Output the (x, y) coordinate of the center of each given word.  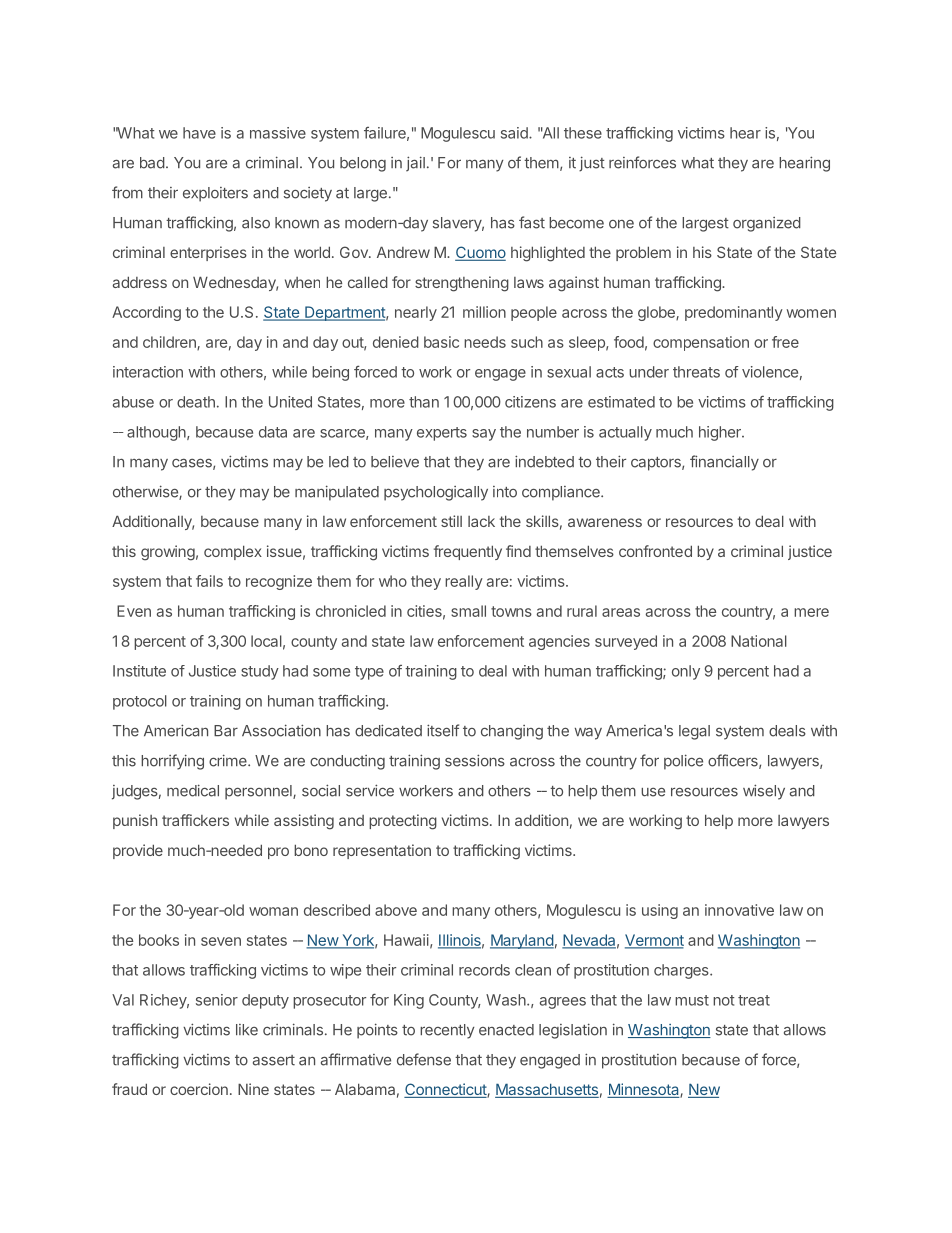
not (724, 1000)
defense (424, 1059)
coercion (199, 1089)
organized (767, 224)
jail (415, 164)
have (199, 133)
